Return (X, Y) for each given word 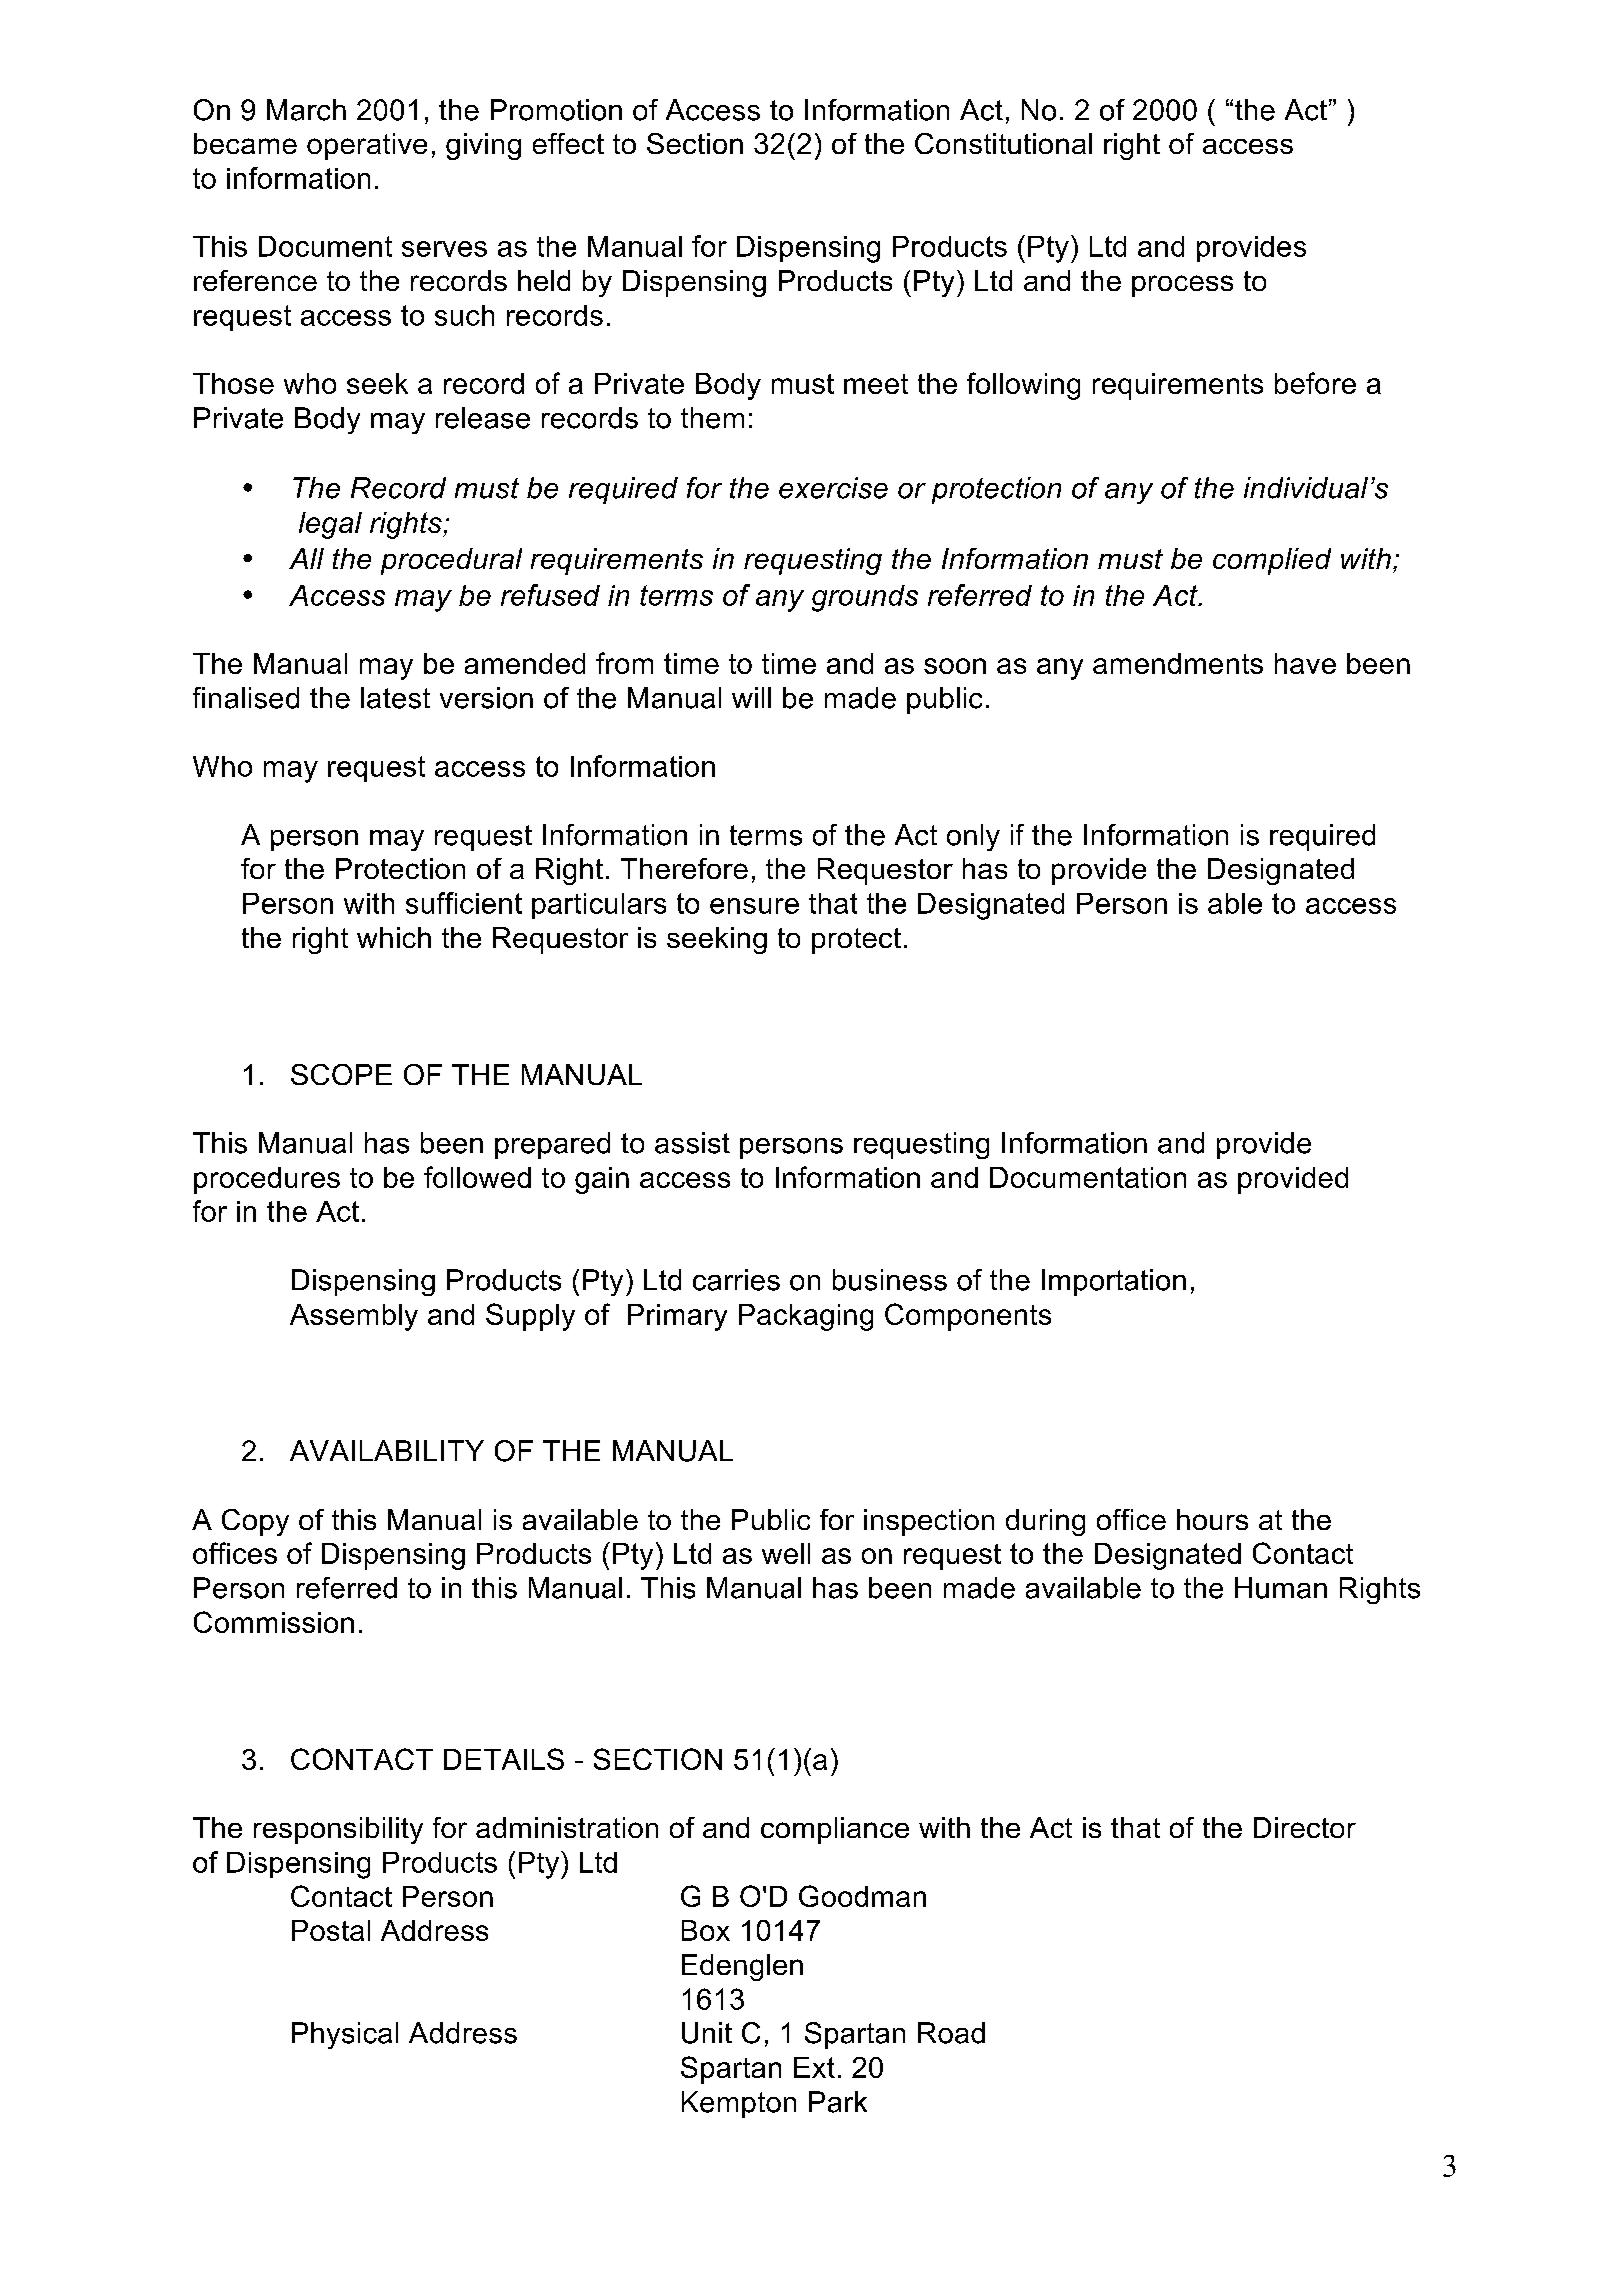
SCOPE (341, 1074)
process (1182, 286)
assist (692, 1143)
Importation (1114, 1282)
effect (568, 143)
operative (367, 146)
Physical (345, 2035)
